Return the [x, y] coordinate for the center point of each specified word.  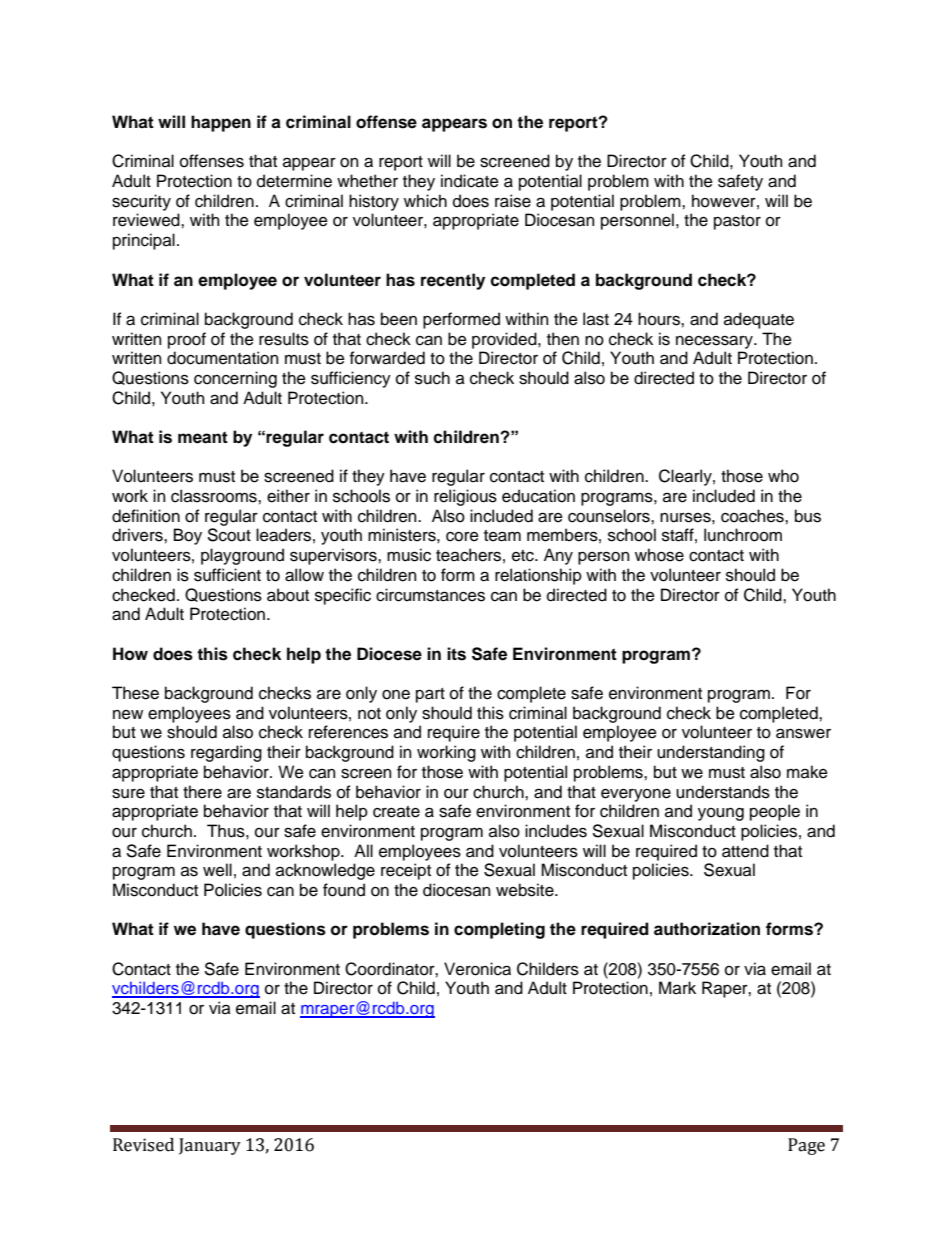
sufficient [227, 575]
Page [806, 1146]
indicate [470, 181]
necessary [715, 342]
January [210, 1146]
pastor [737, 222]
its [456, 654]
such [432, 378]
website [526, 890]
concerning [235, 379]
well [217, 870]
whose [659, 555]
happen [221, 123]
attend [745, 851]
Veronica [477, 969]
